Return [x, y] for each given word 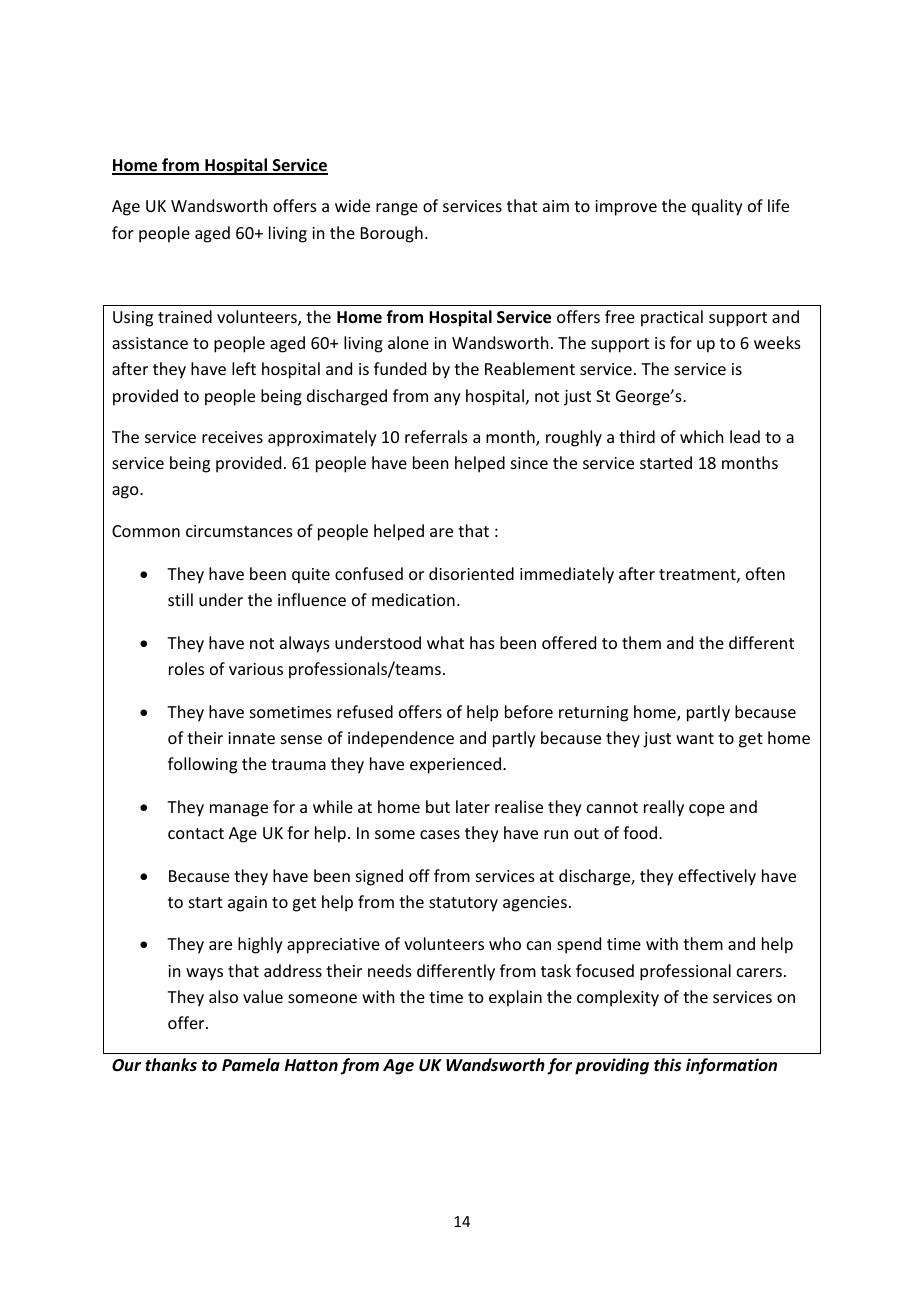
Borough [392, 234]
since [529, 463]
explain [515, 998]
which [701, 436]
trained [185, 316]
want [695, 738]
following [202, 765]
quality [717, 207]
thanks [171, 1064]
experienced [455, 765]
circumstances [239, 531]
